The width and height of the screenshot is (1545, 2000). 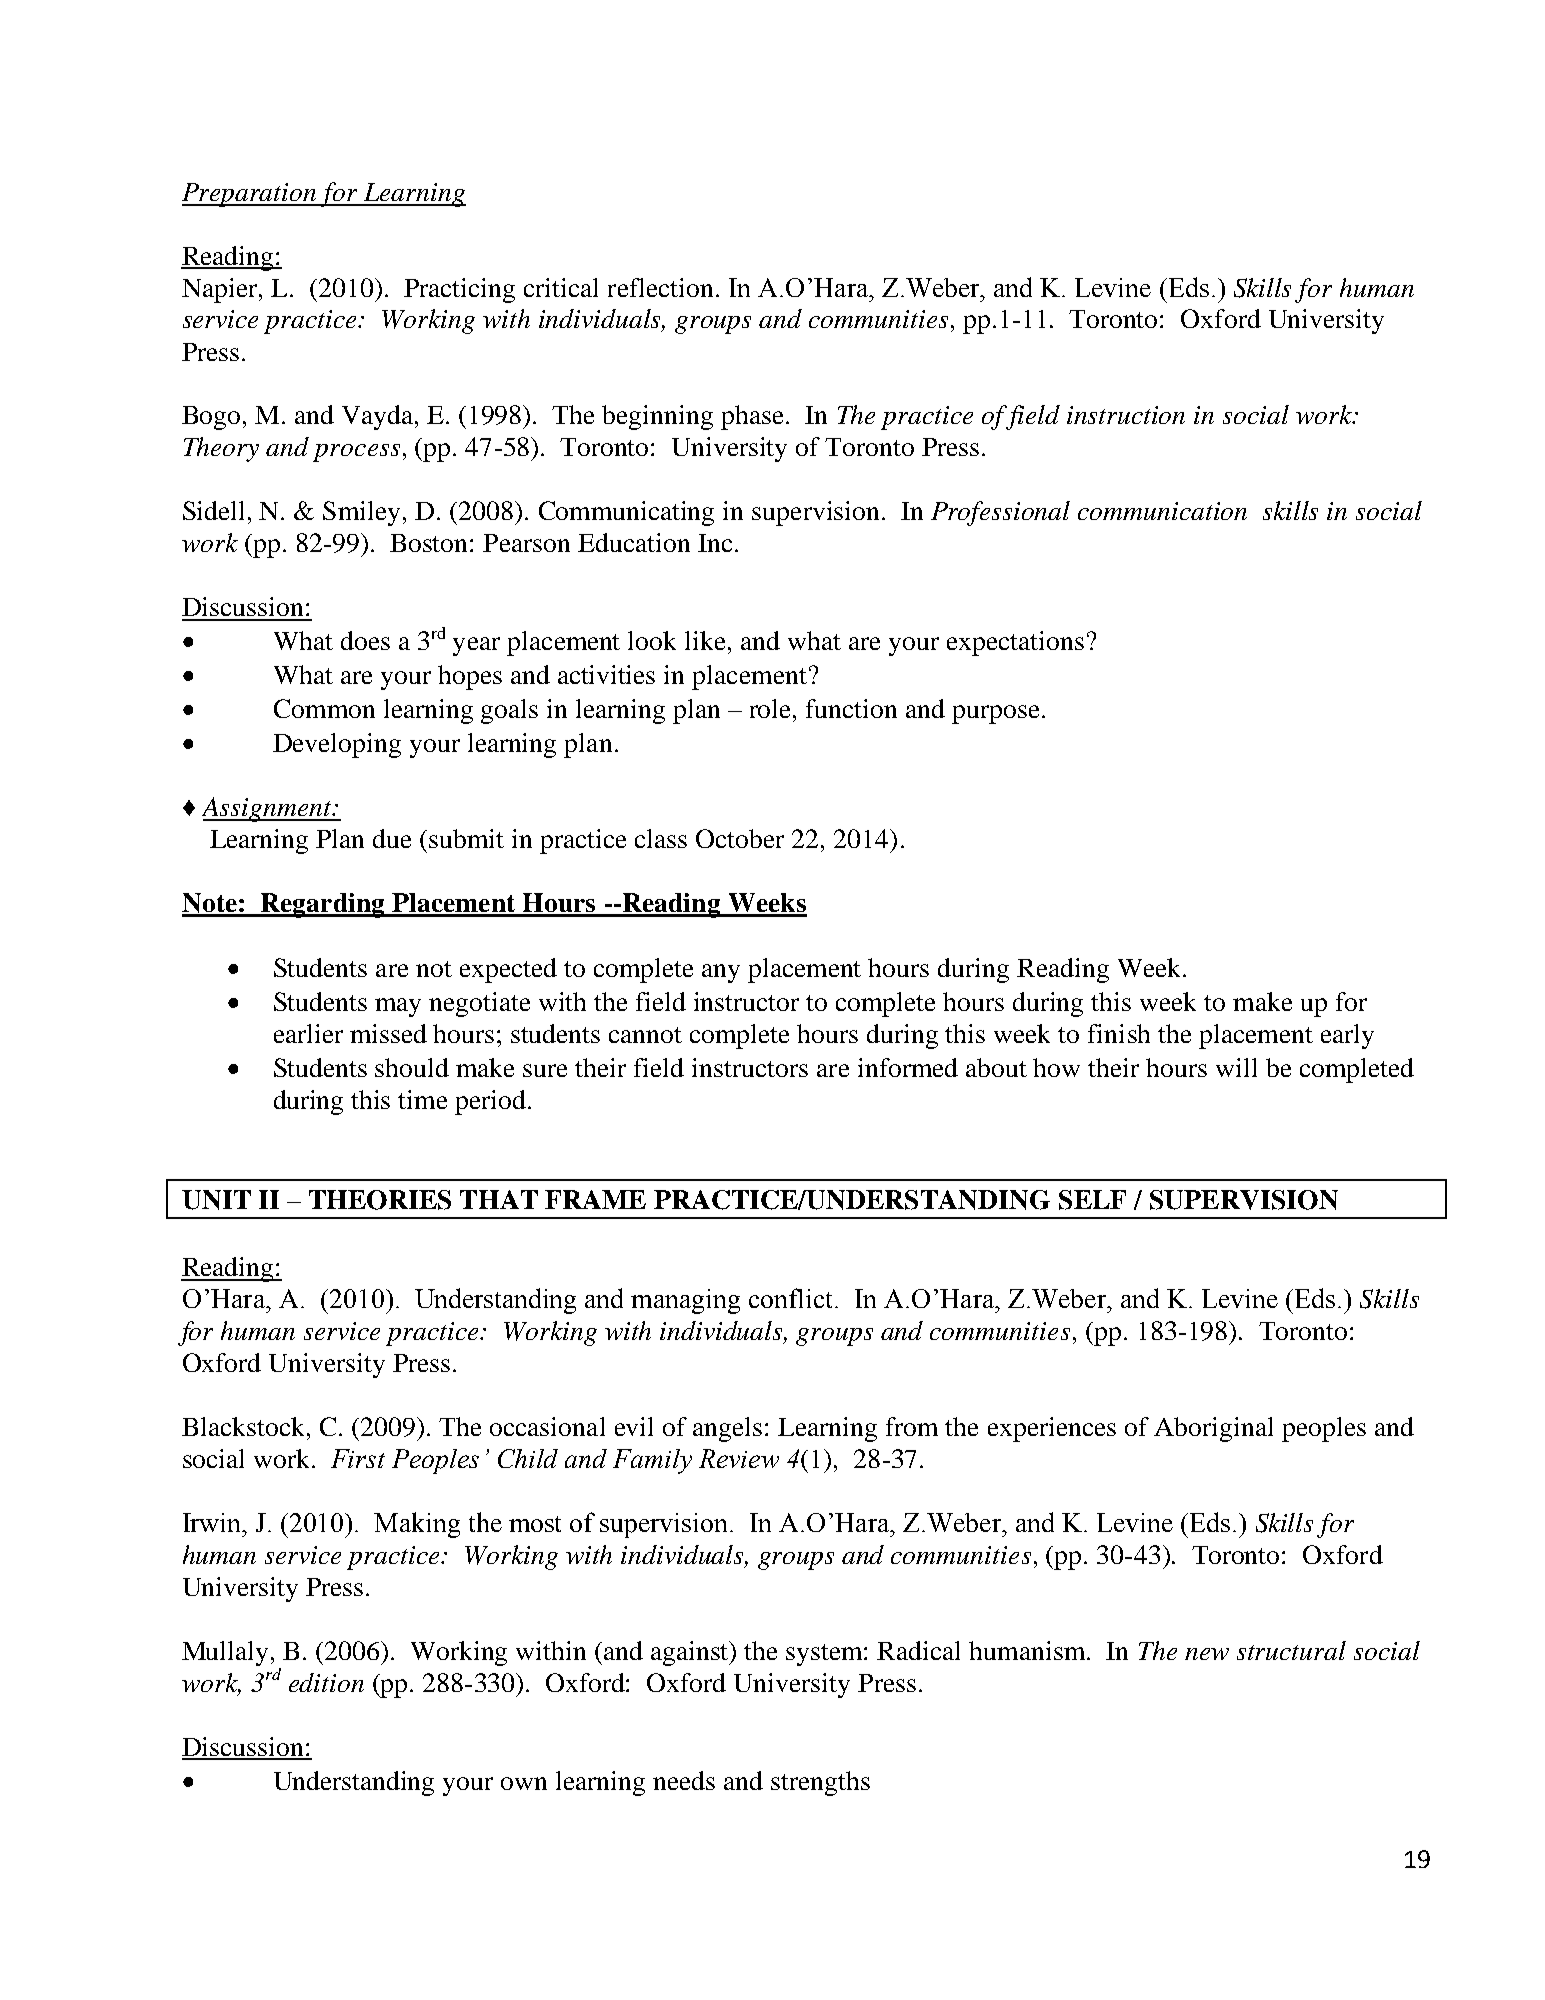 What do you see at coordinates (398, 1007) in the screenshot?
I see `may` at bounding box center [398, 1007].
